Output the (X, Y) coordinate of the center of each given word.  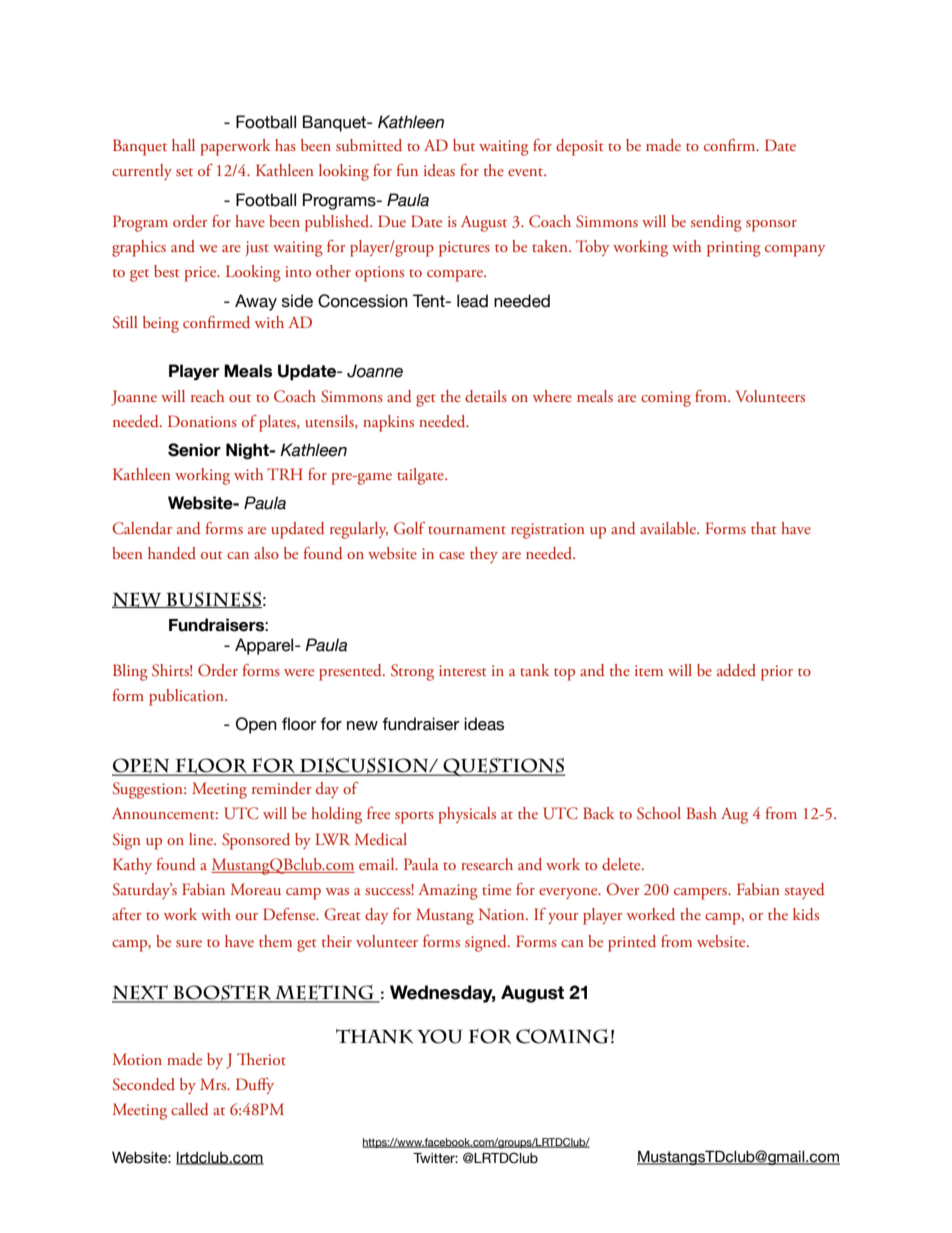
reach (207, 396)
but (464, 145)
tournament (467, 530)
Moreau (255, 889)
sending (716, 223)
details (486, 396)
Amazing (448, 891)
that (764, 528)
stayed (805, 891)
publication (187, 697)
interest (463, 670)
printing (734, 249)
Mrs (214, 1084)
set (184, 172)
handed (172, 553)
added (736, 670)
